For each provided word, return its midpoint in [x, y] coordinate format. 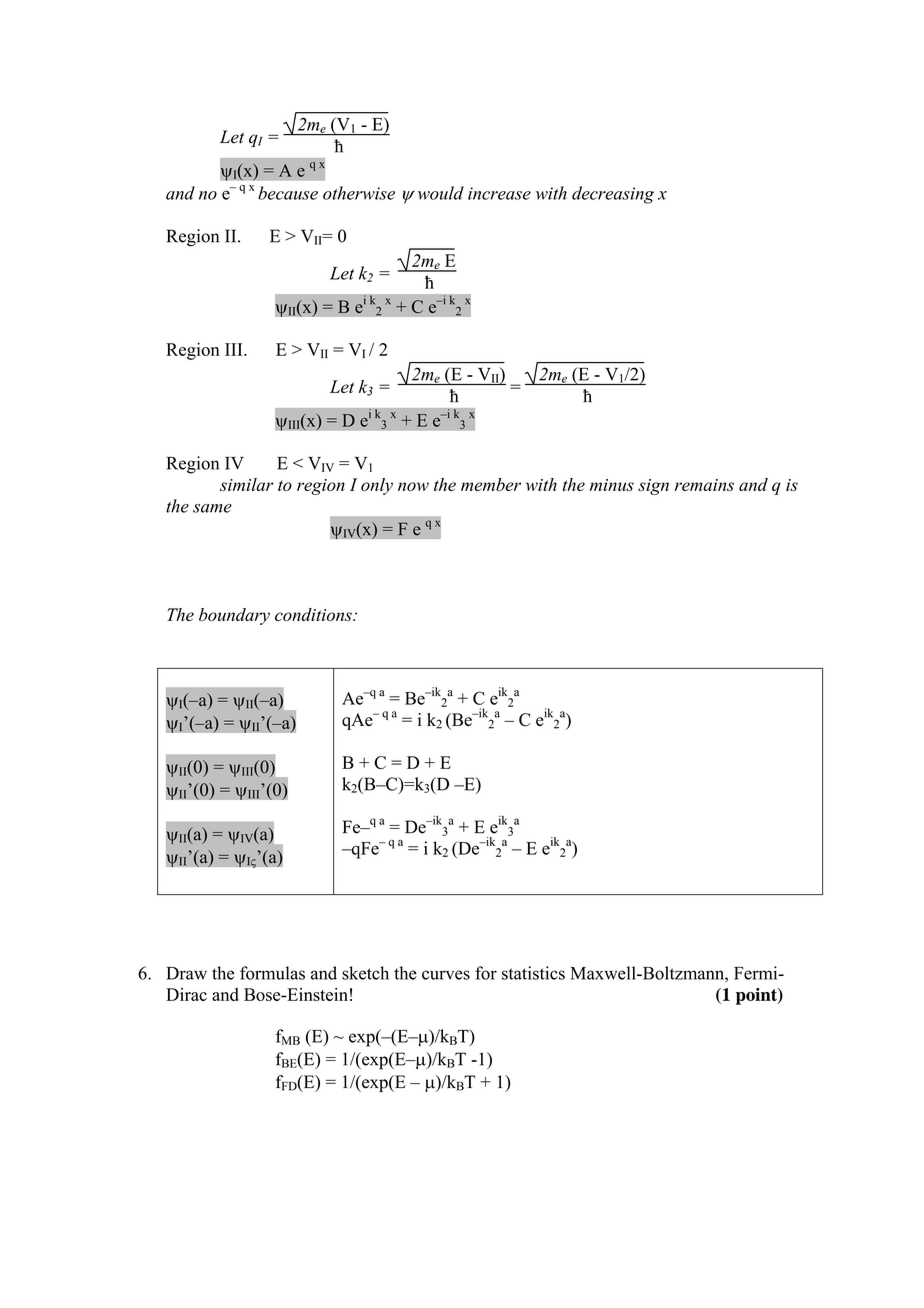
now [413, 486]
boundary [234, 616]
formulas [272, 973]
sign [653, 487]
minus [612, 485]
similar [247, 484]
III [235, 349]
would [441, 193]
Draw [186, 973]
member [491, 484]
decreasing [613, 195]
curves [446, 975]
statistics [533, 973]
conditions [314, 614]
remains [704, 485]
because [288, 193]
